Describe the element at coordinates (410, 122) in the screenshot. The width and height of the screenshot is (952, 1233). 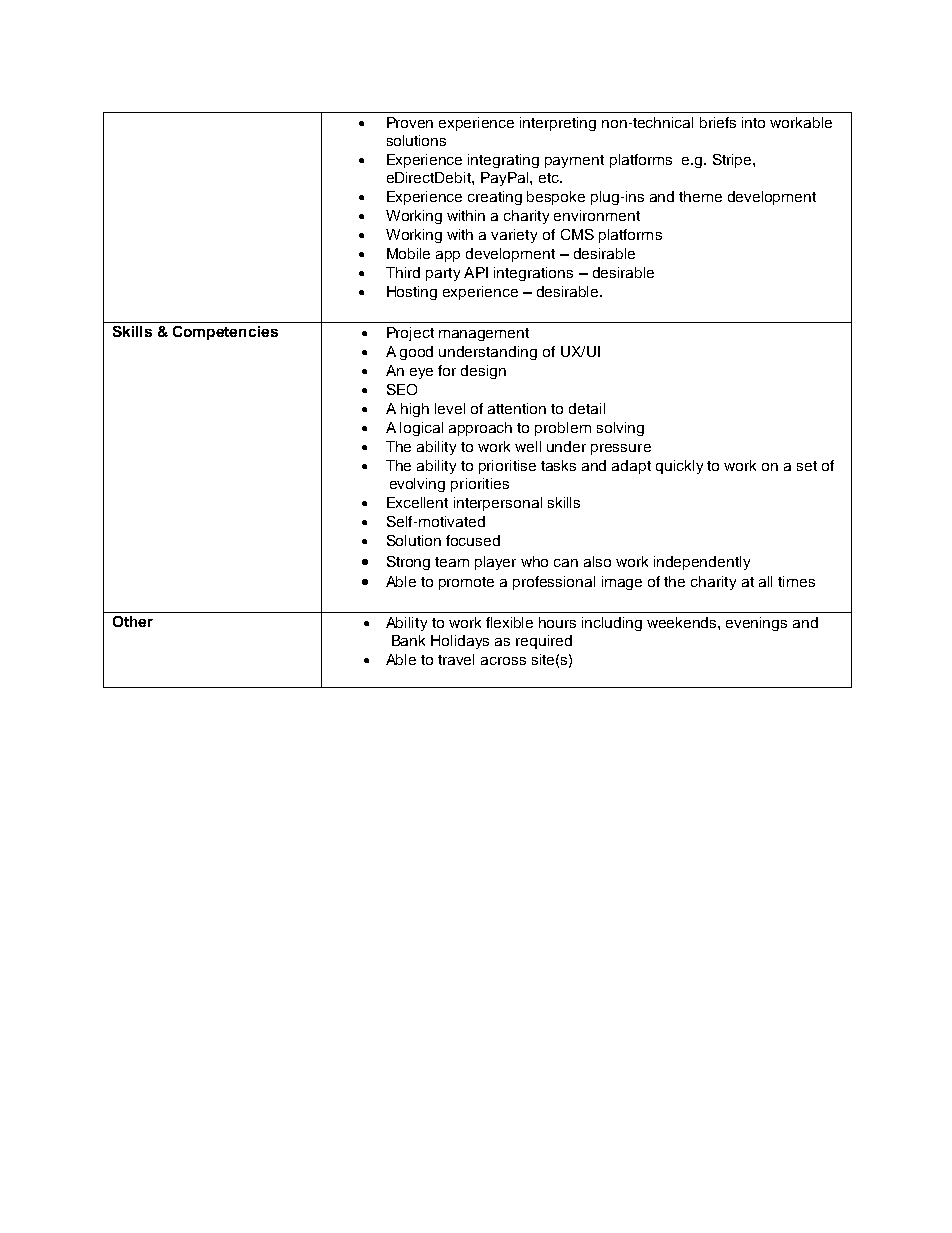
I see `Proven` at that location.
